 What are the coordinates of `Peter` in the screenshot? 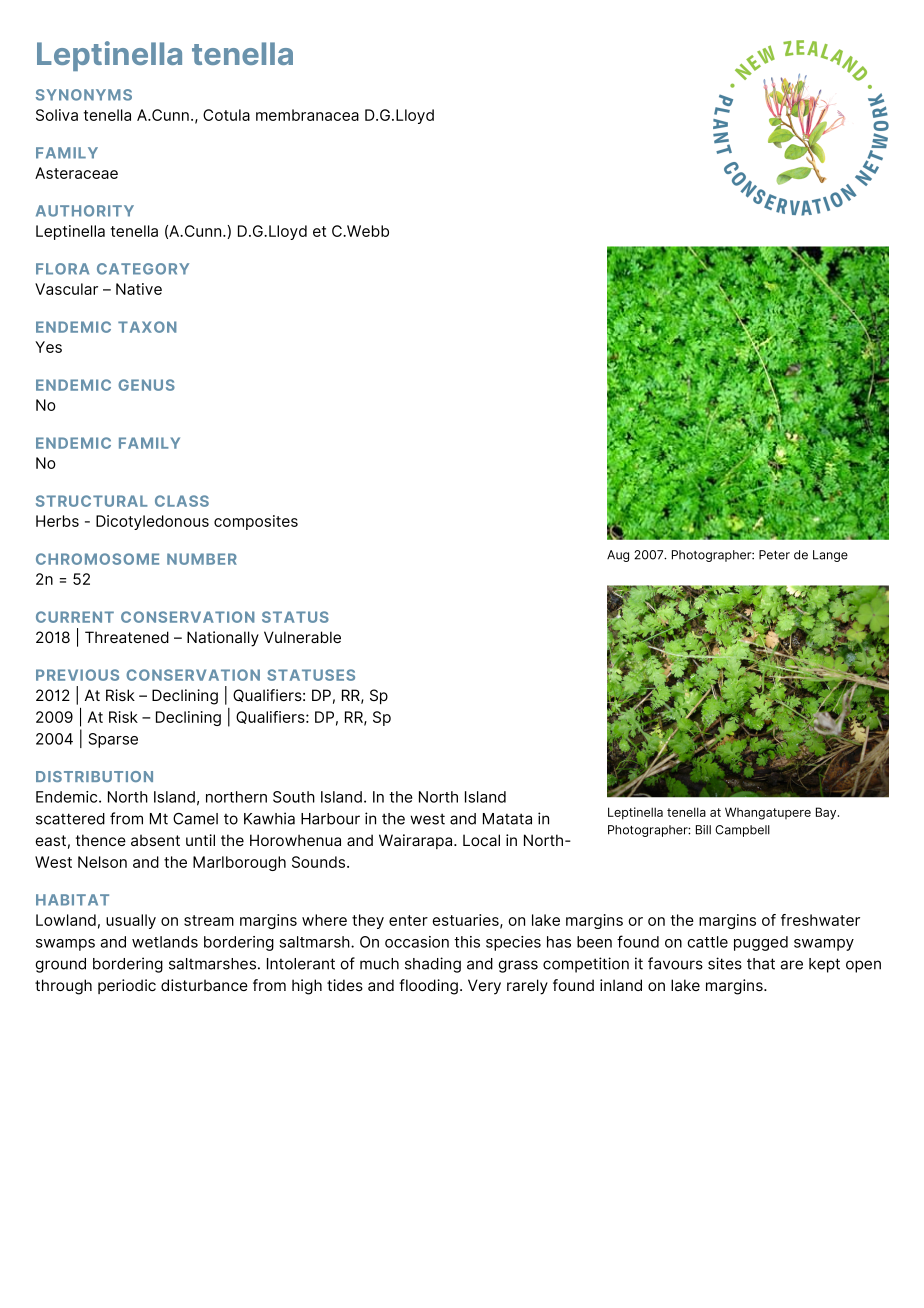 It's located at (774, 555).
